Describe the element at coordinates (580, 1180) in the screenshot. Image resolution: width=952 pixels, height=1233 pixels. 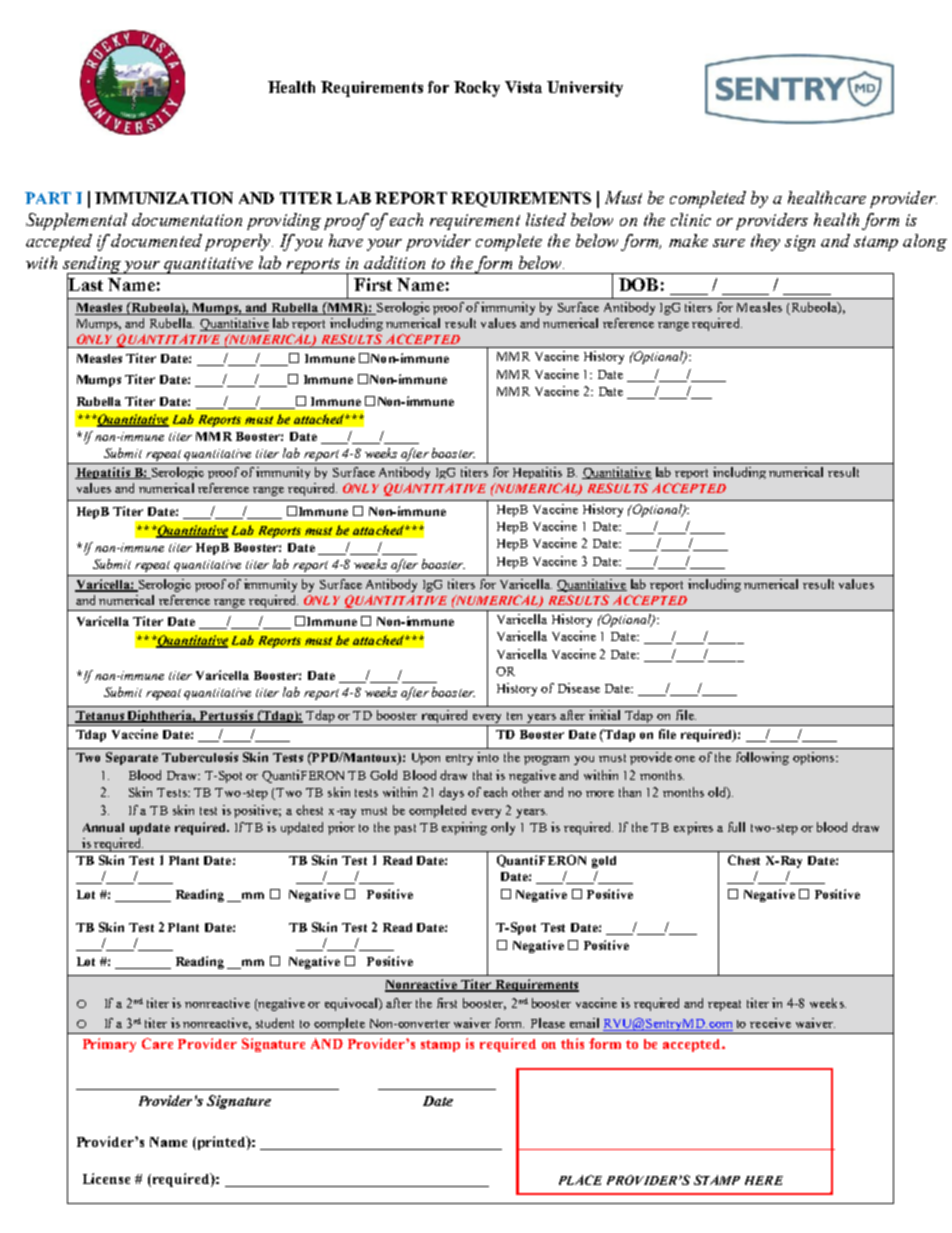
I see `PLACE` at that location.
